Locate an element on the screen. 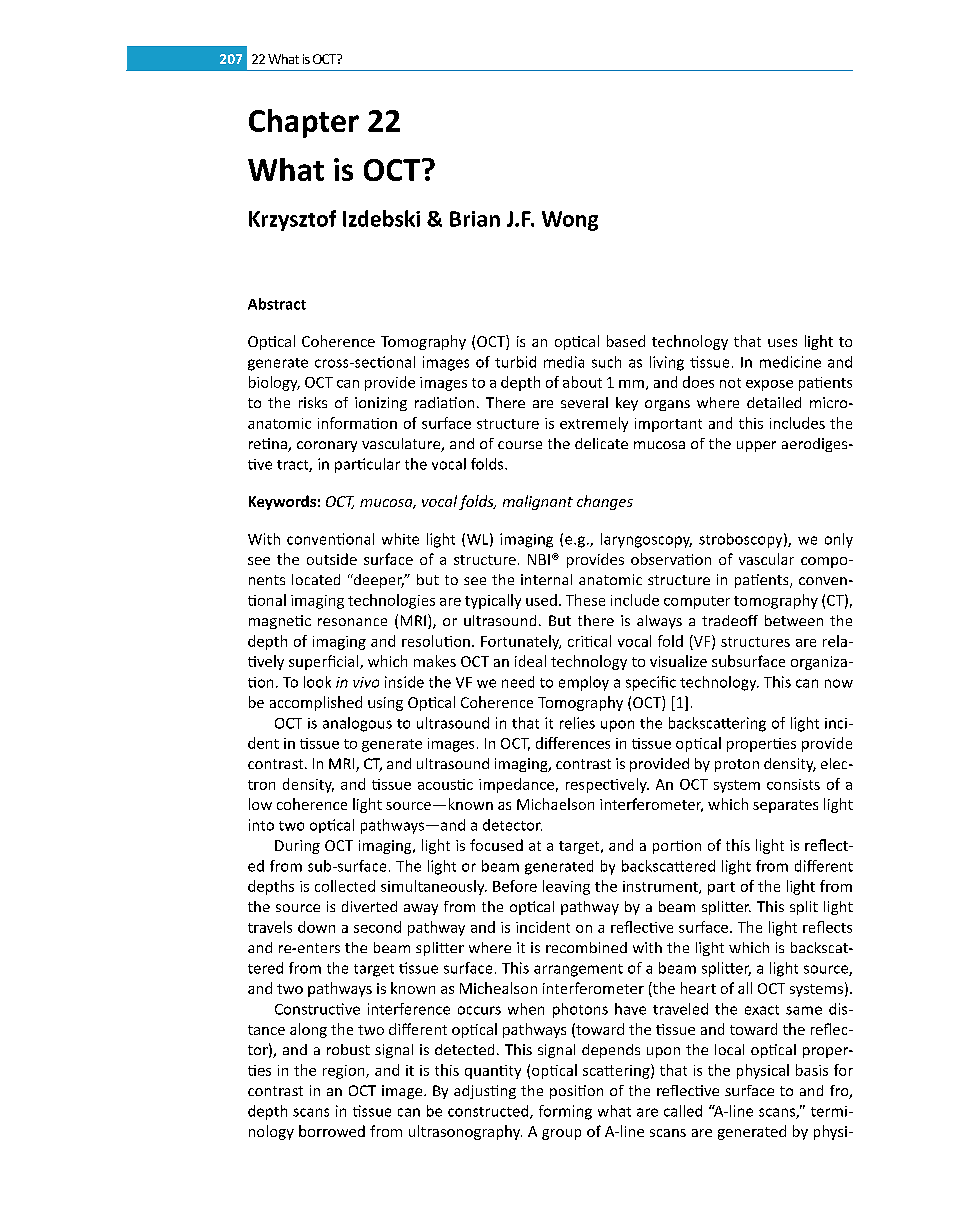 This screenshot has width=980, height=1226. proton is located at coordinates (737, 765).
